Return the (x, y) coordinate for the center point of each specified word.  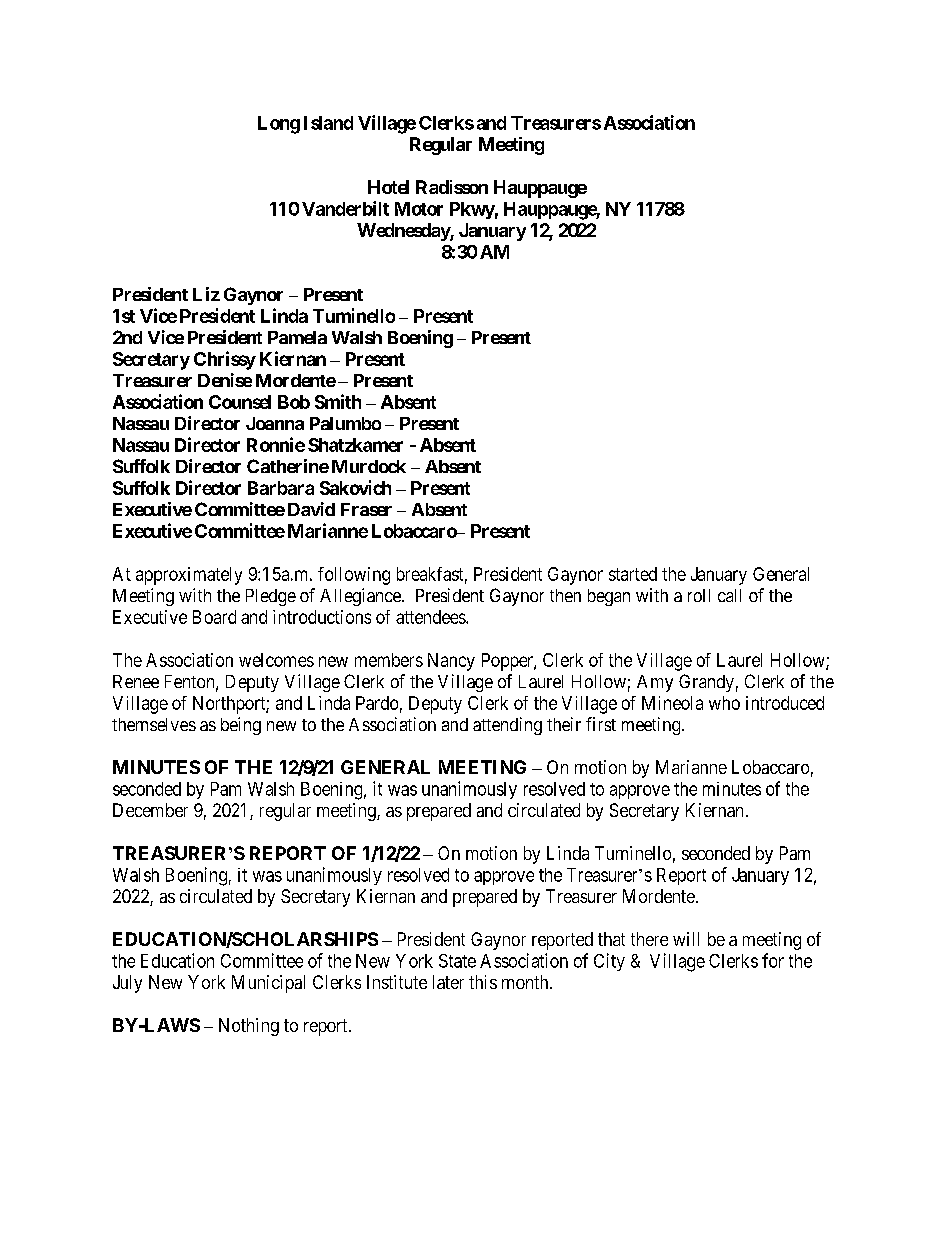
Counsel (240, 402)
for (773, 960)
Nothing (249, 1027)
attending (507, 726)
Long (279, 125)
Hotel (388, 187)
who (724, 703)
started (633, 574)
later (448, 982)
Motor (419, 209)
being (241, 726)
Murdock (369, 466)
